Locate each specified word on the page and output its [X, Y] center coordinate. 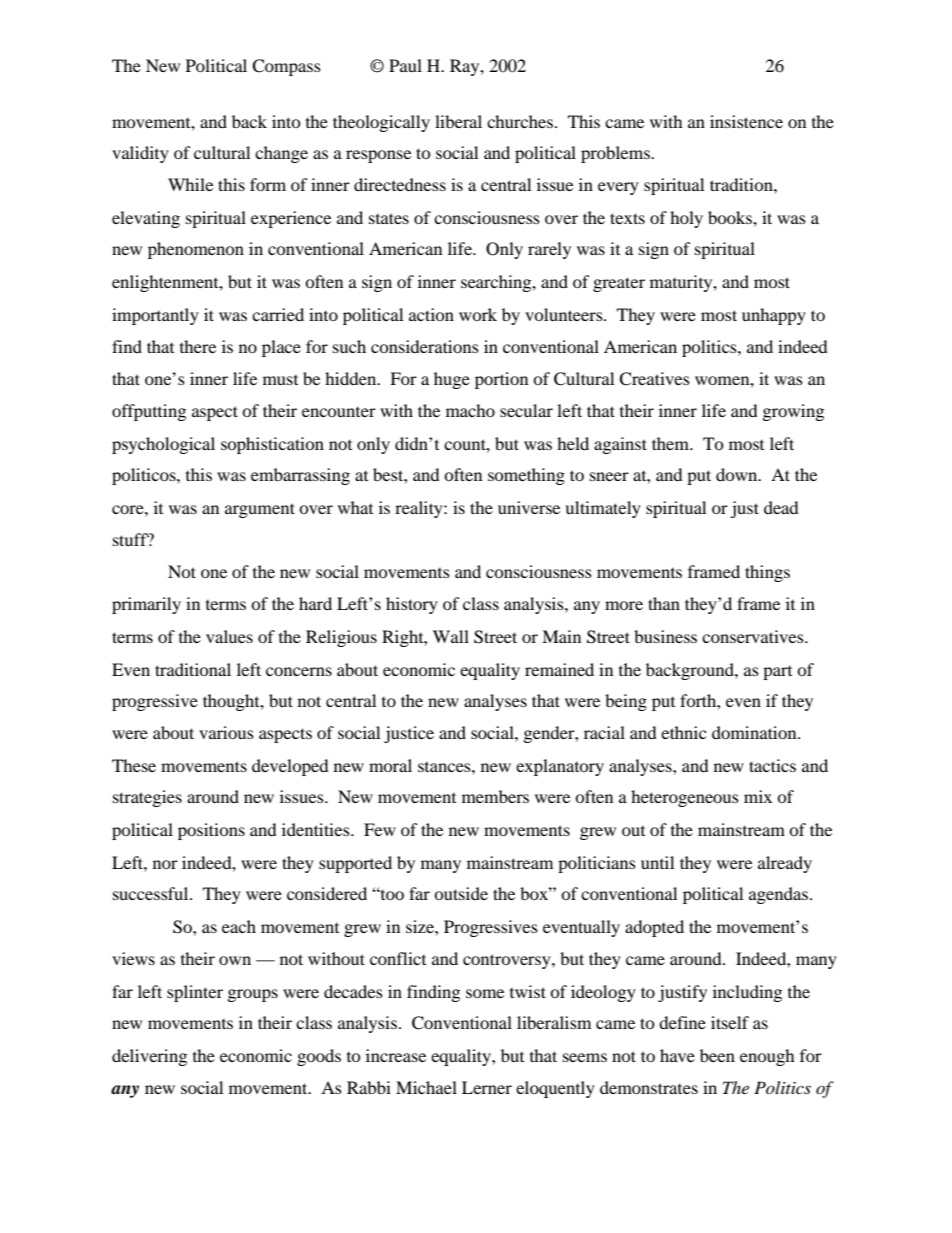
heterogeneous [685, 798]
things [767, 573]
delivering [149, 1057]
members [495, 796]
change [281, 154]
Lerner [487, 1087]
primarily [146, 605]
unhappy [774, 316]
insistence [746, 121]
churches [520, 121]
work [478, 314]
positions [211, 831]
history [412, 605]
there [198, 346]
